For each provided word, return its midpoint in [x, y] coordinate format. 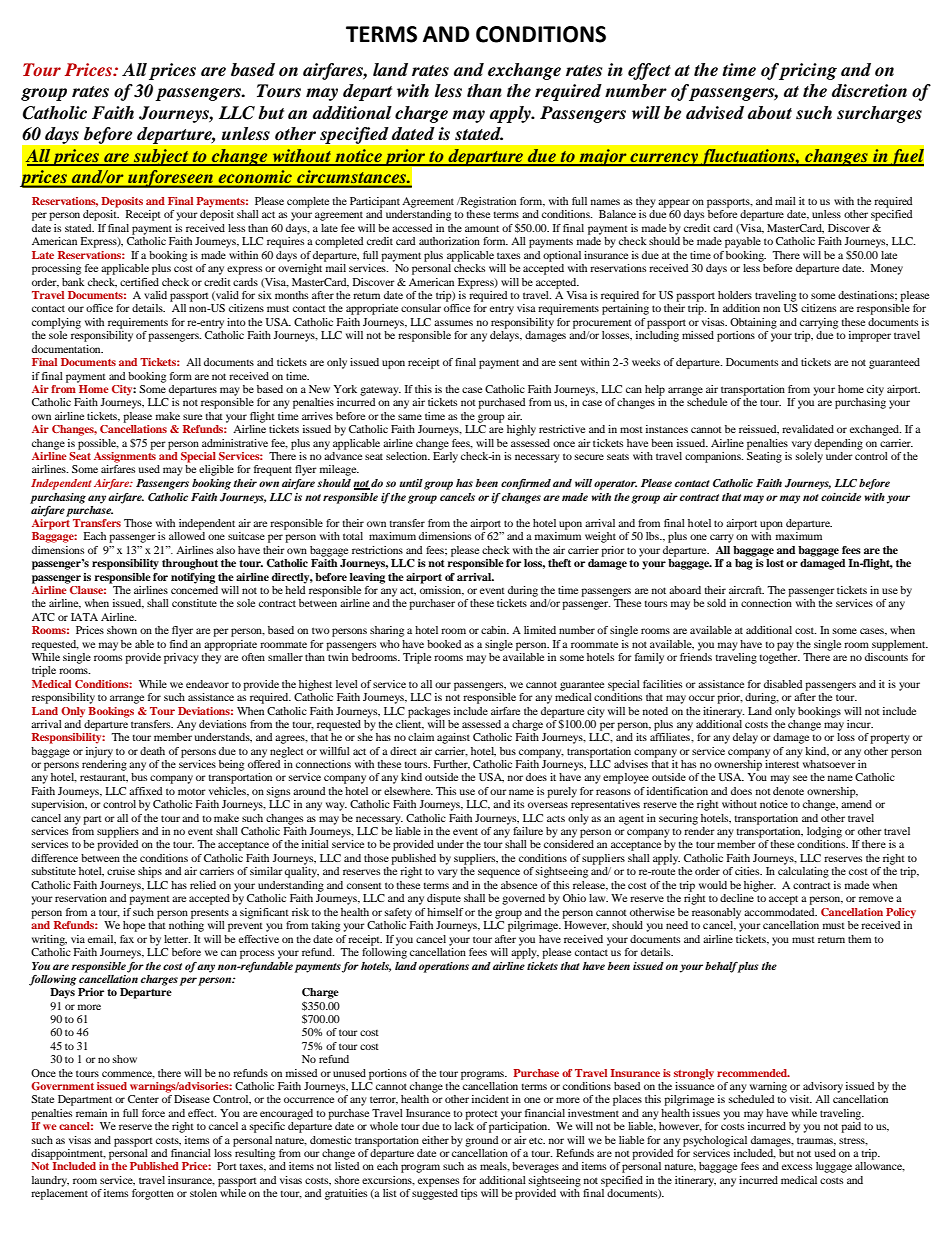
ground [481, 1141]
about [770, 113]
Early [445, 456]
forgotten [153, 1194]
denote [788, 791]
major [603, 158]
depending [838, 444]
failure [528, 831]
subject [161, 157]
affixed [145, 791]
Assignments [125, 456]
